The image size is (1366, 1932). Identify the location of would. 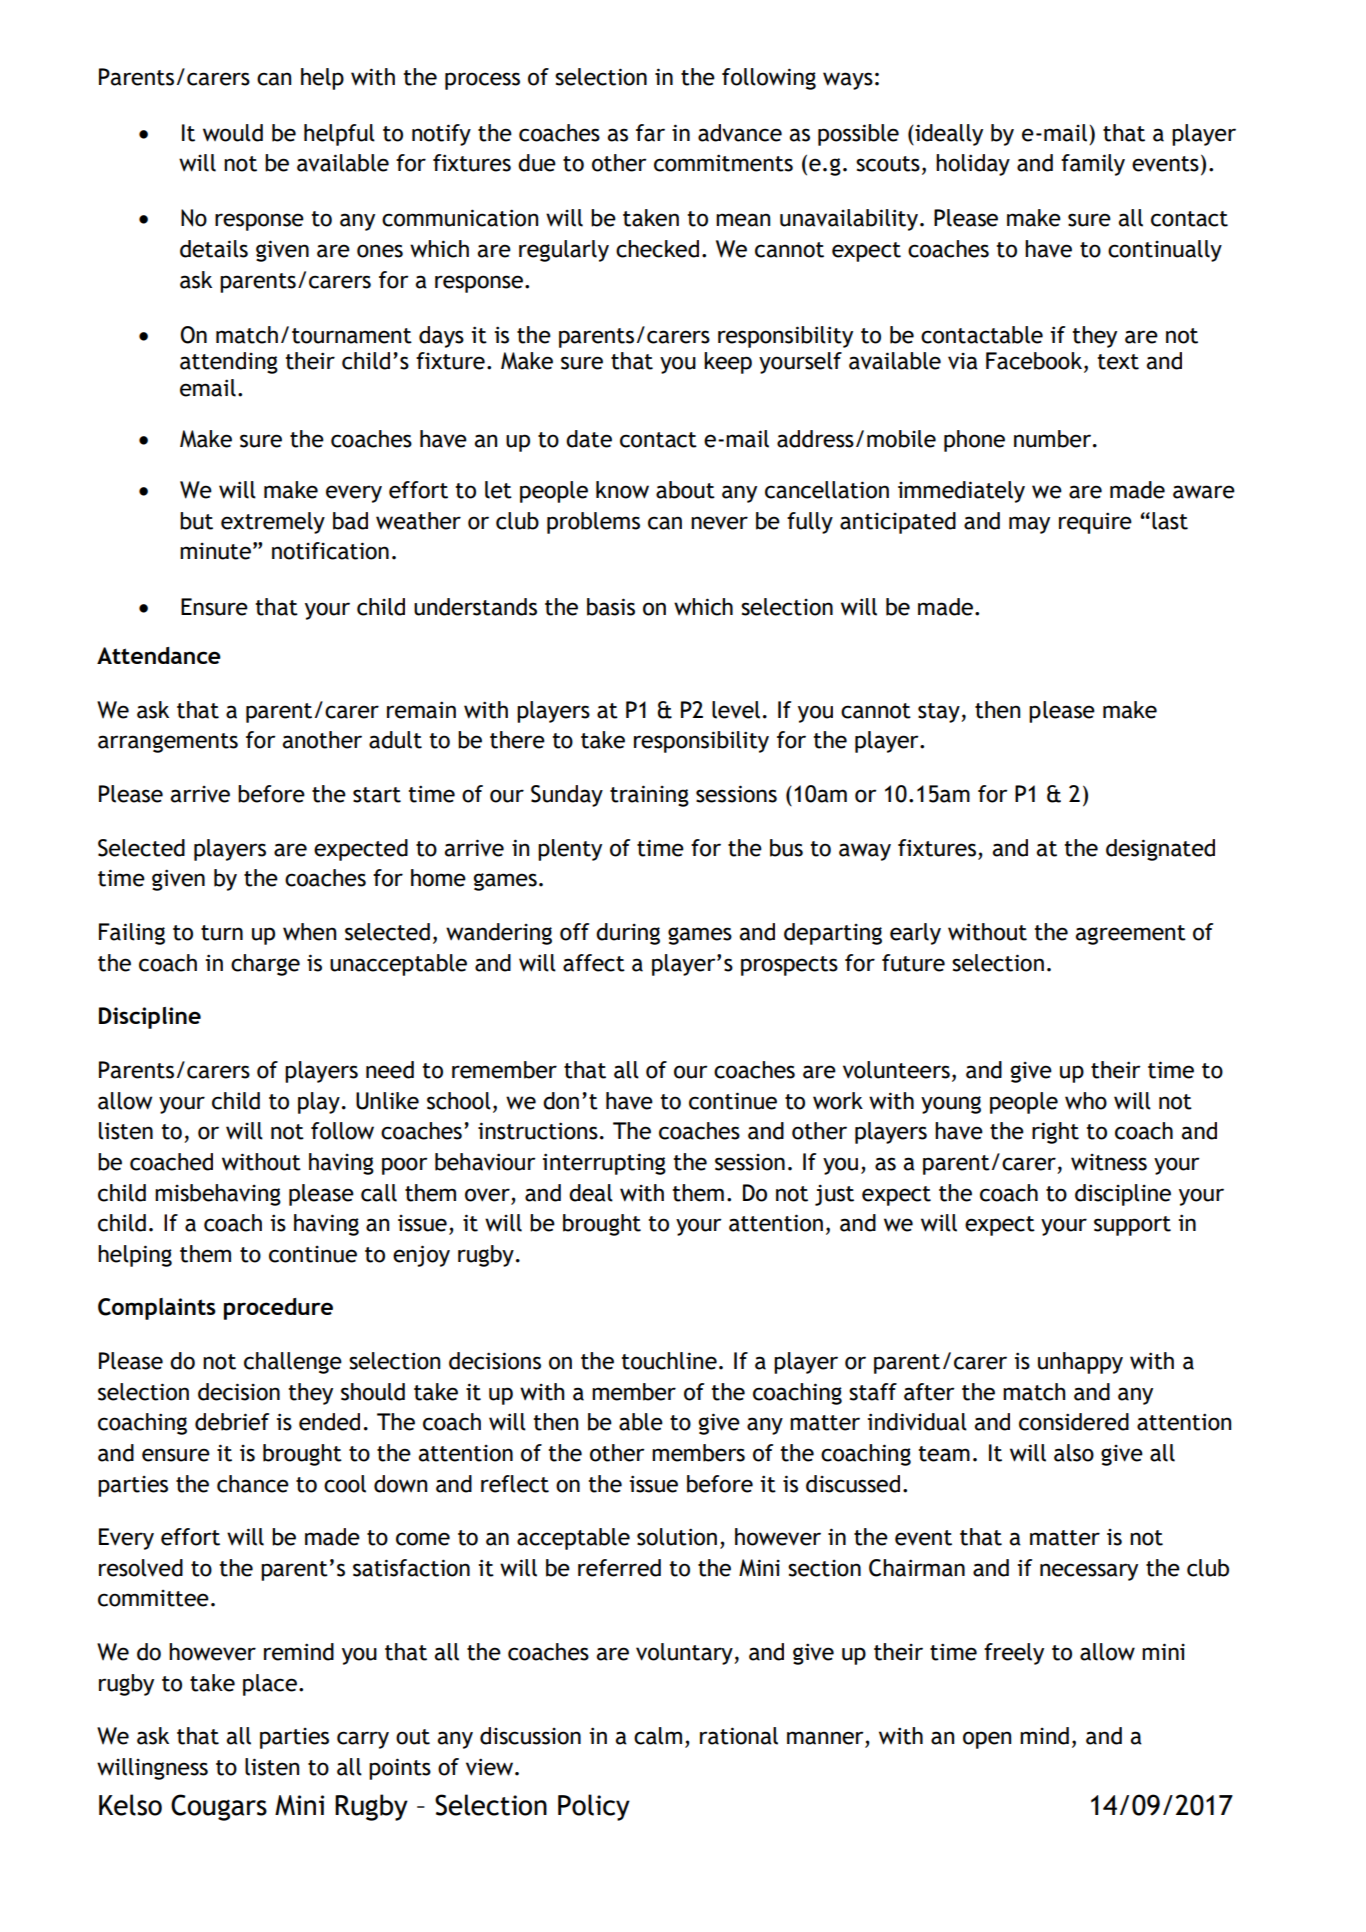
(233, 133).
